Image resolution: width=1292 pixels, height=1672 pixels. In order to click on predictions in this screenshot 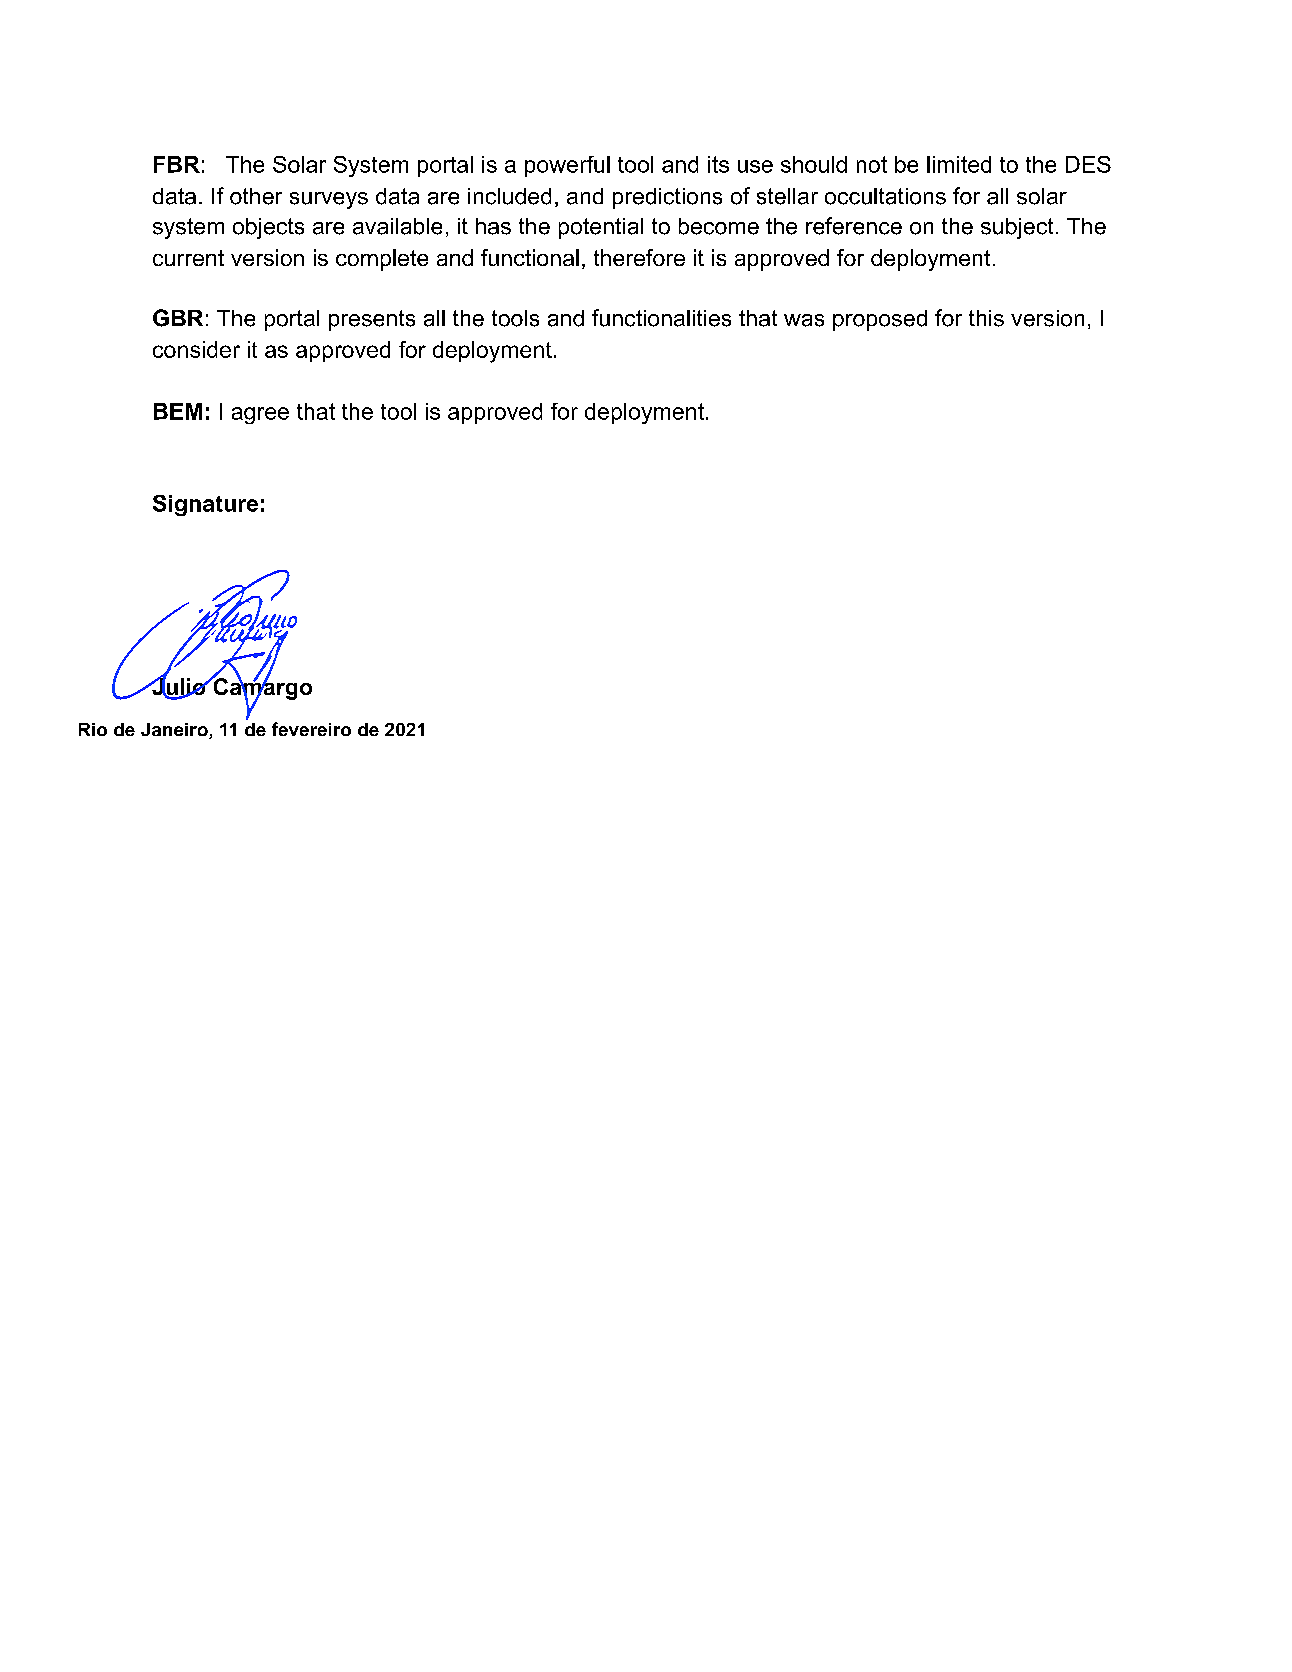, I will do `click(667, 198)`.
